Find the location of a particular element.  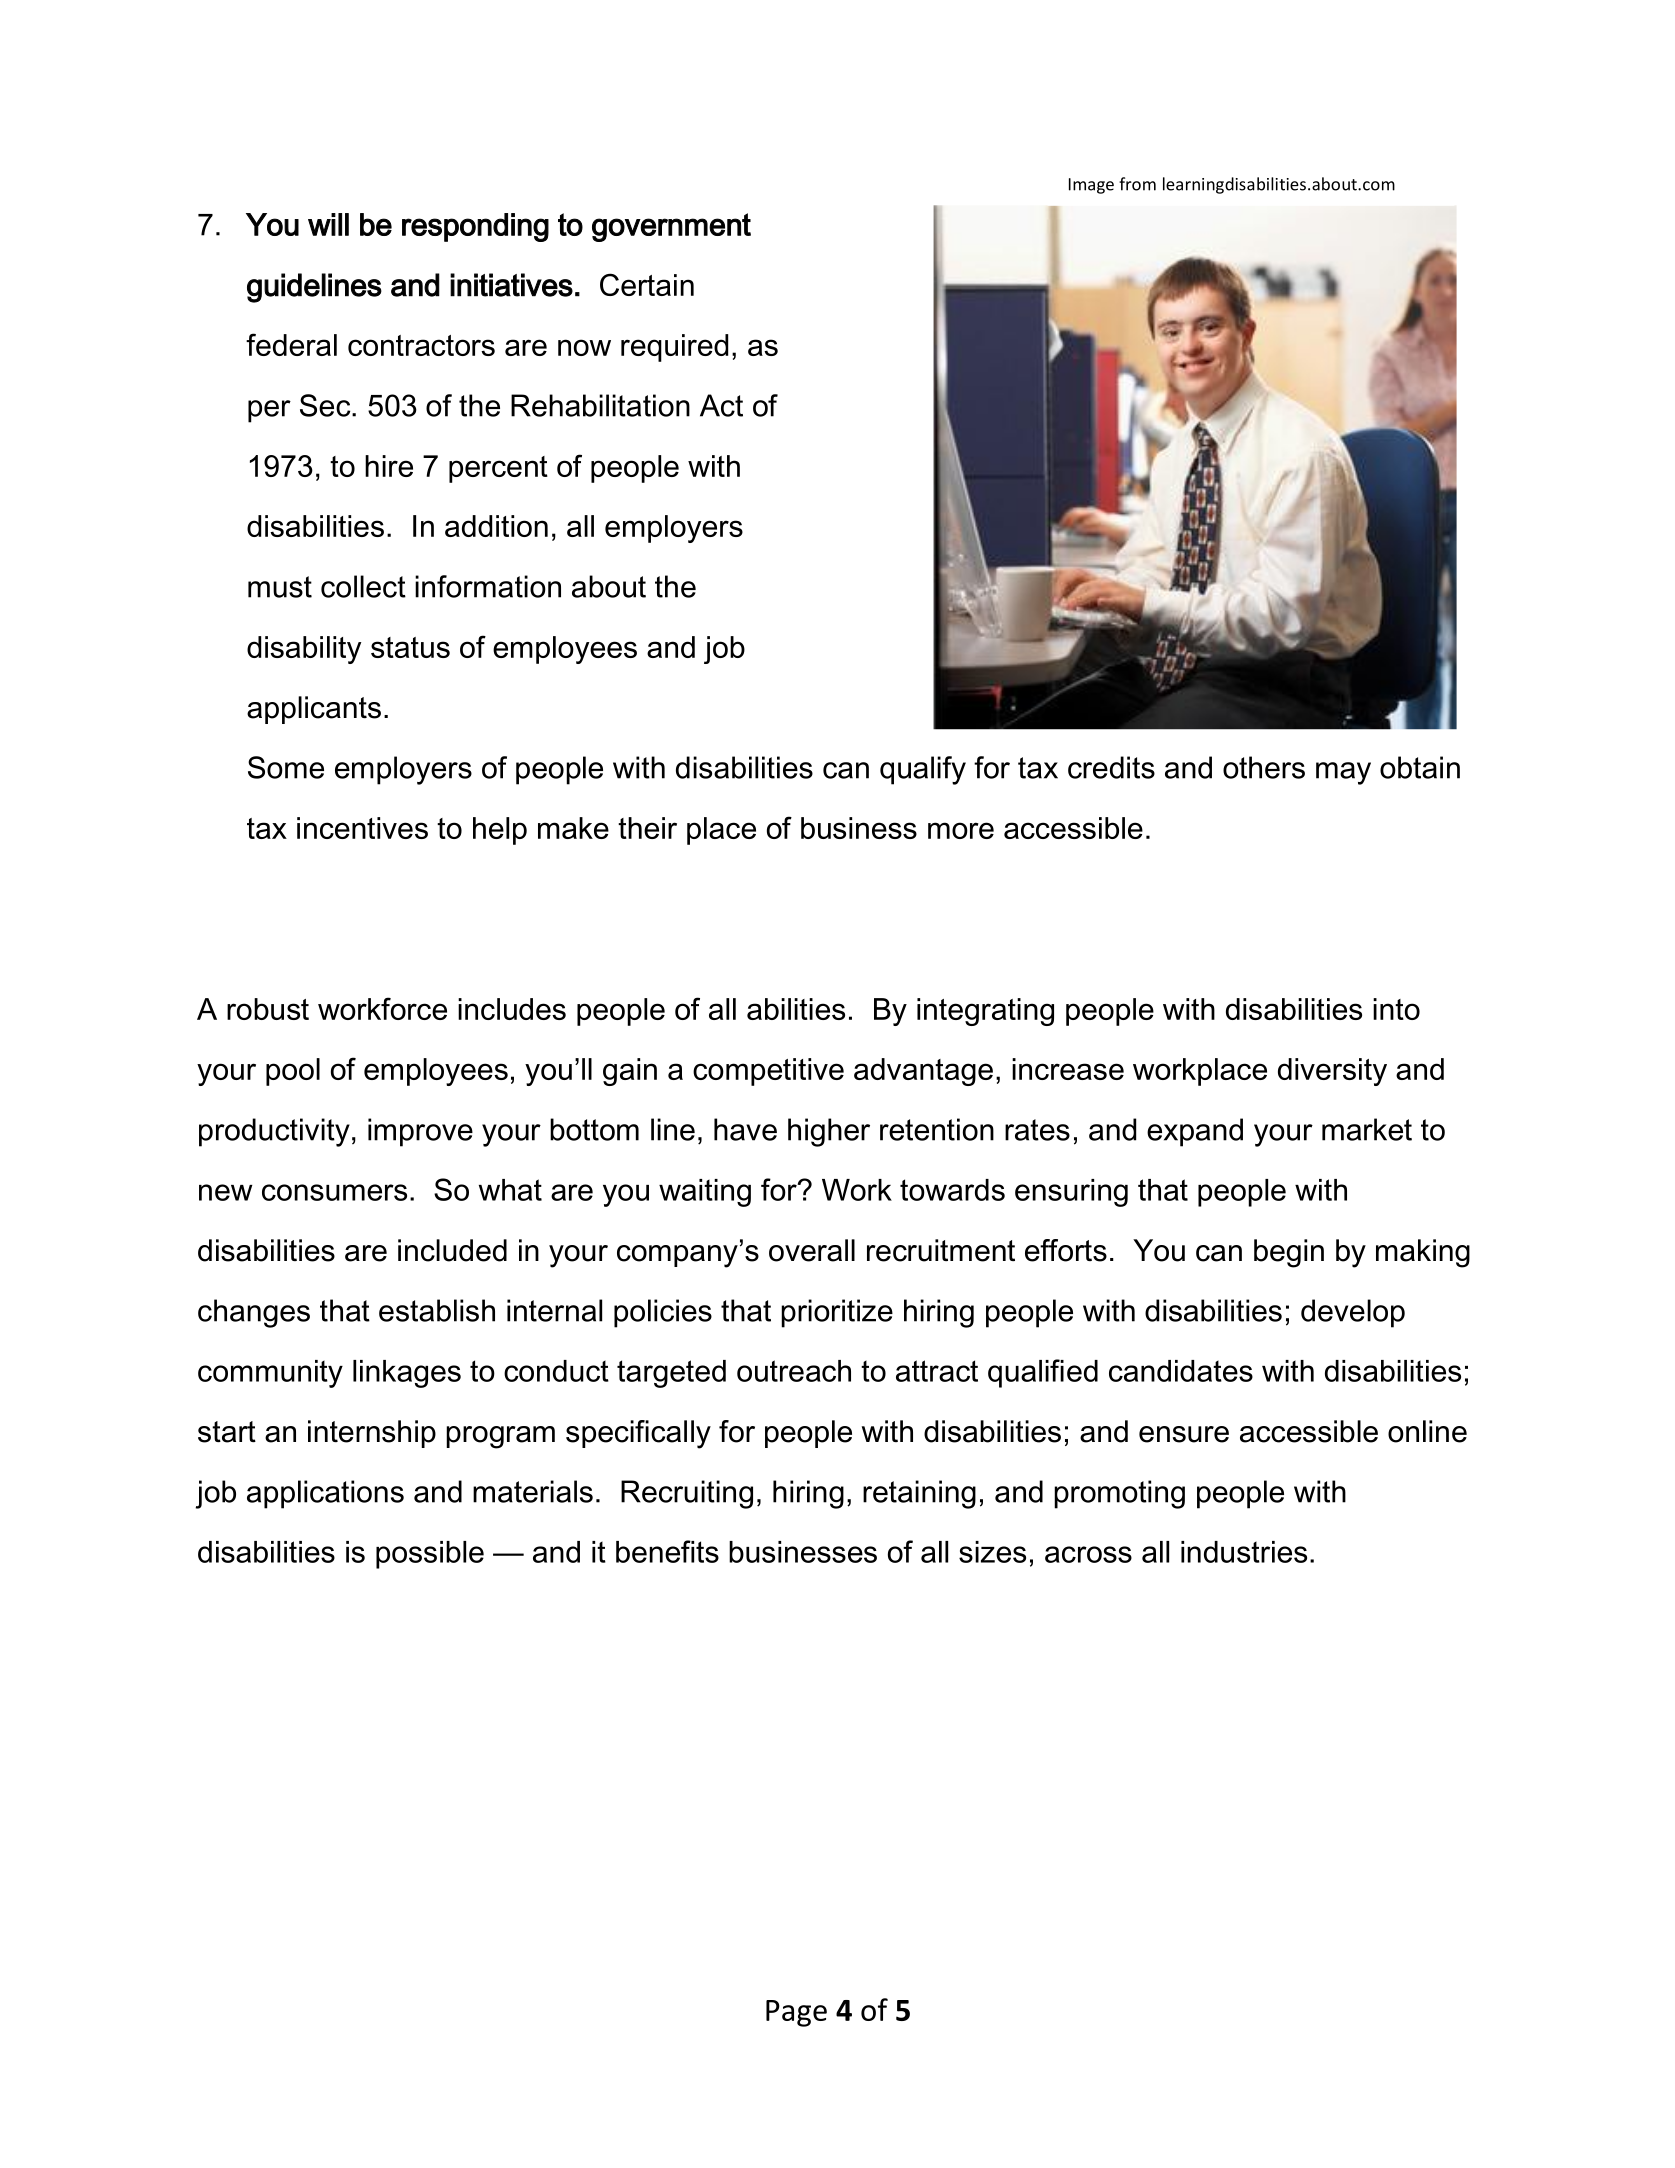

benefits is located at coordinates (667, 1551).
